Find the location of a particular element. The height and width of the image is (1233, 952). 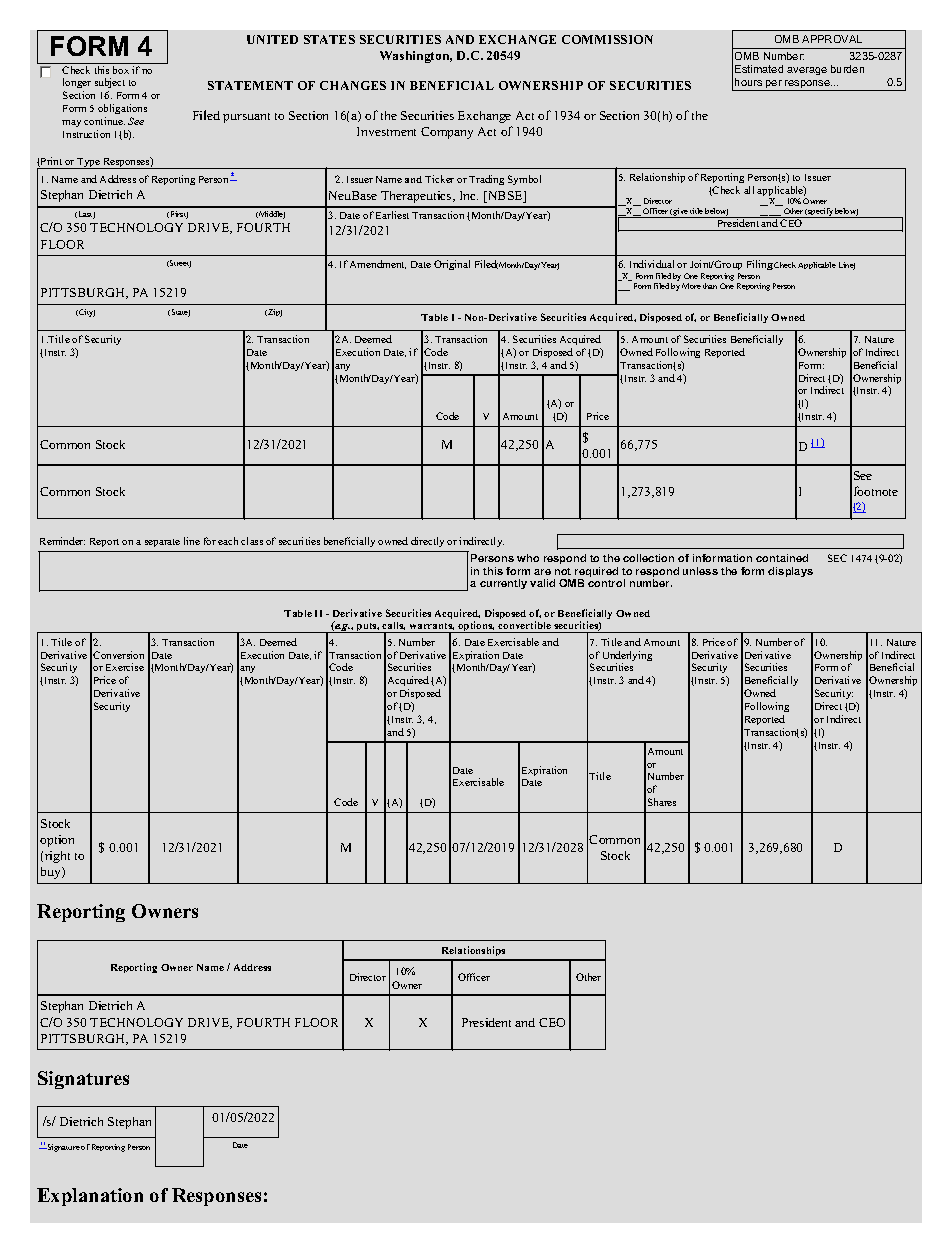

Company is located at coordinates (447, 133).
